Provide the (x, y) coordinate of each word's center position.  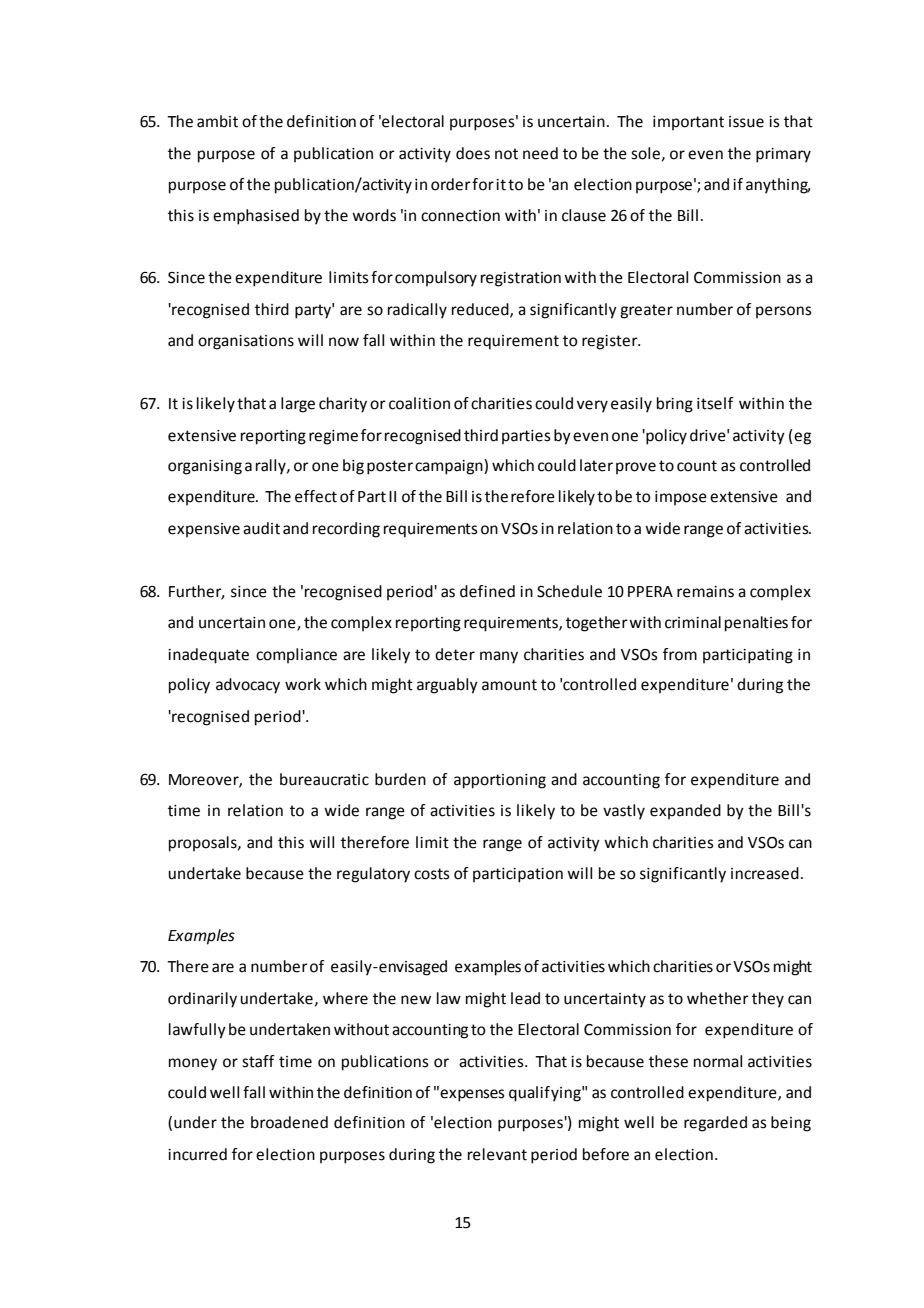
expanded (685, 811)
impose (681, 498)
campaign (450, 467)
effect (316, 496)
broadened (289, 1122)
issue (746, 122)
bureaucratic (324, 779)
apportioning (500, 781)
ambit (217, 121)
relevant (497, 1154)
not (506, 154)
